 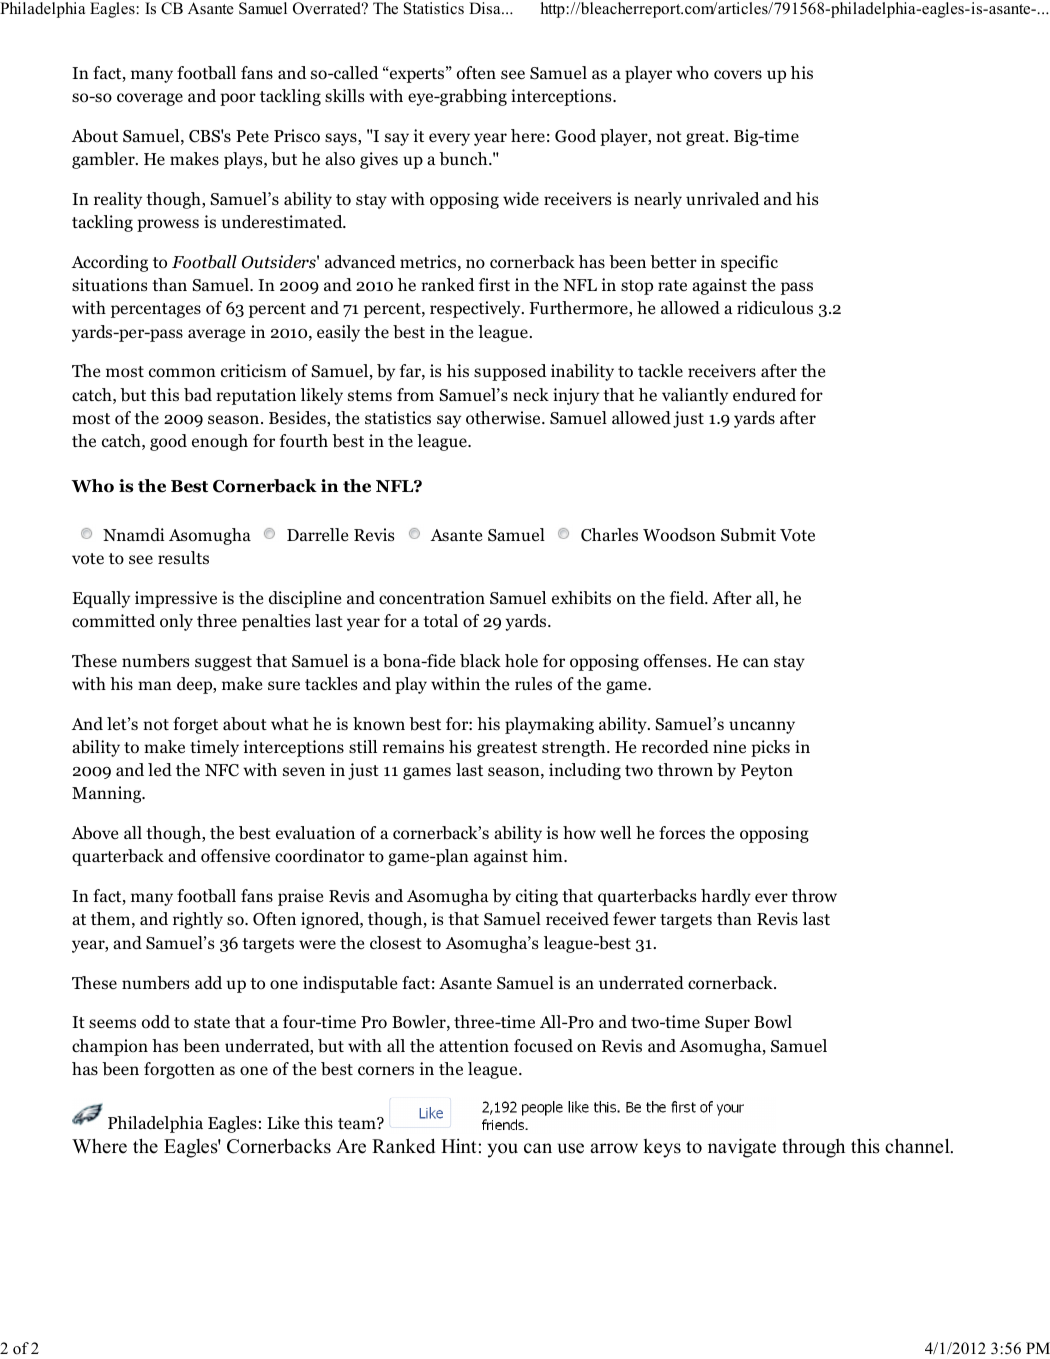 What do you see at coordinates (440, 621) in the document?
I see `total` at bounding box center [440, 621].
